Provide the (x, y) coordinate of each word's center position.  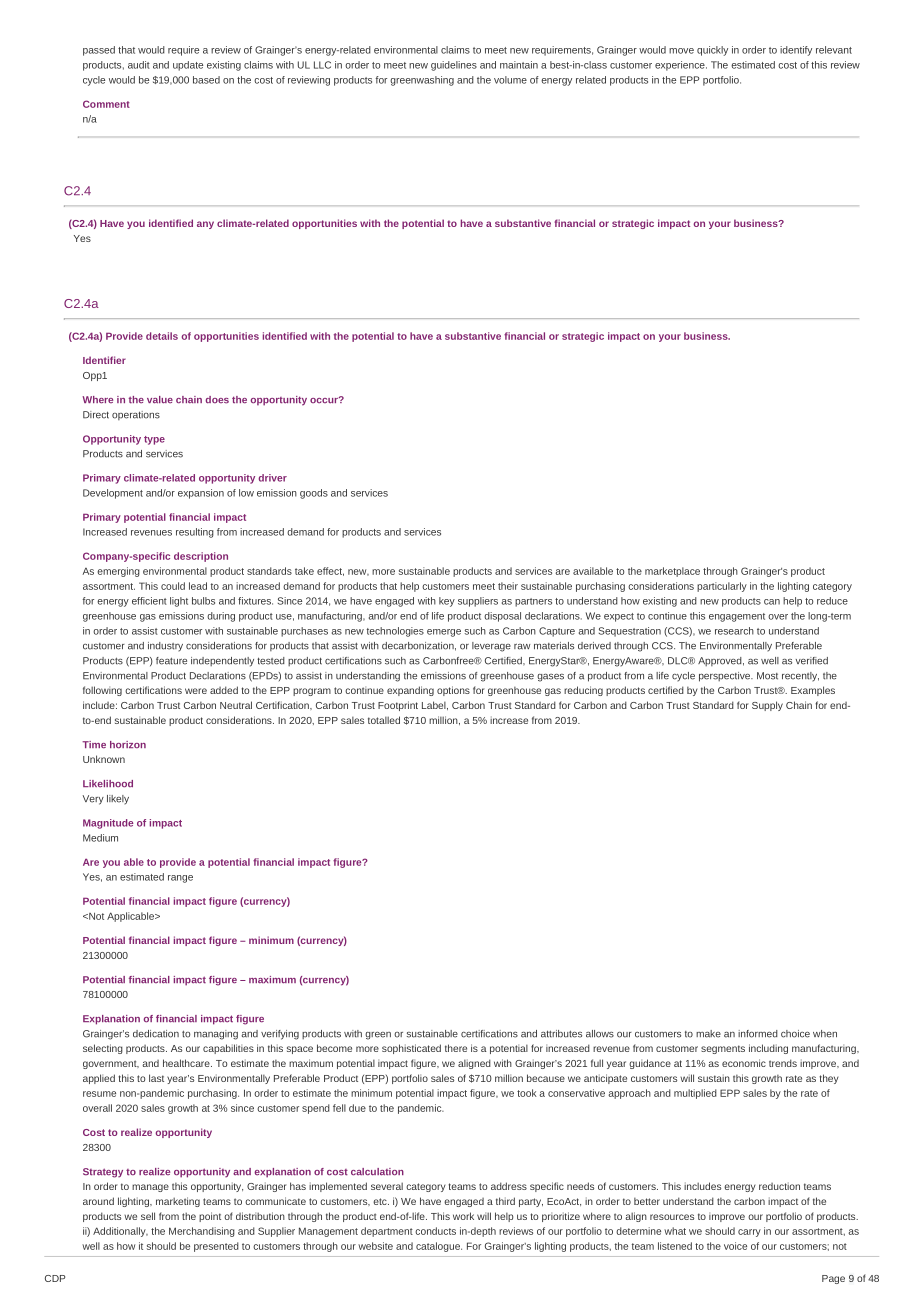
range (180, 879)
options (453, 691)
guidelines (454, 66)
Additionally (120, 1232)
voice (735, 1246)
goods (314, 494)
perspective (726, 677)
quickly (712, 51)
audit (139, 65)
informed (758, 1034)
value (160, 400)
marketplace (672, 572)
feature (171, 661)
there (456, 1048)
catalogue (439, 1247)
